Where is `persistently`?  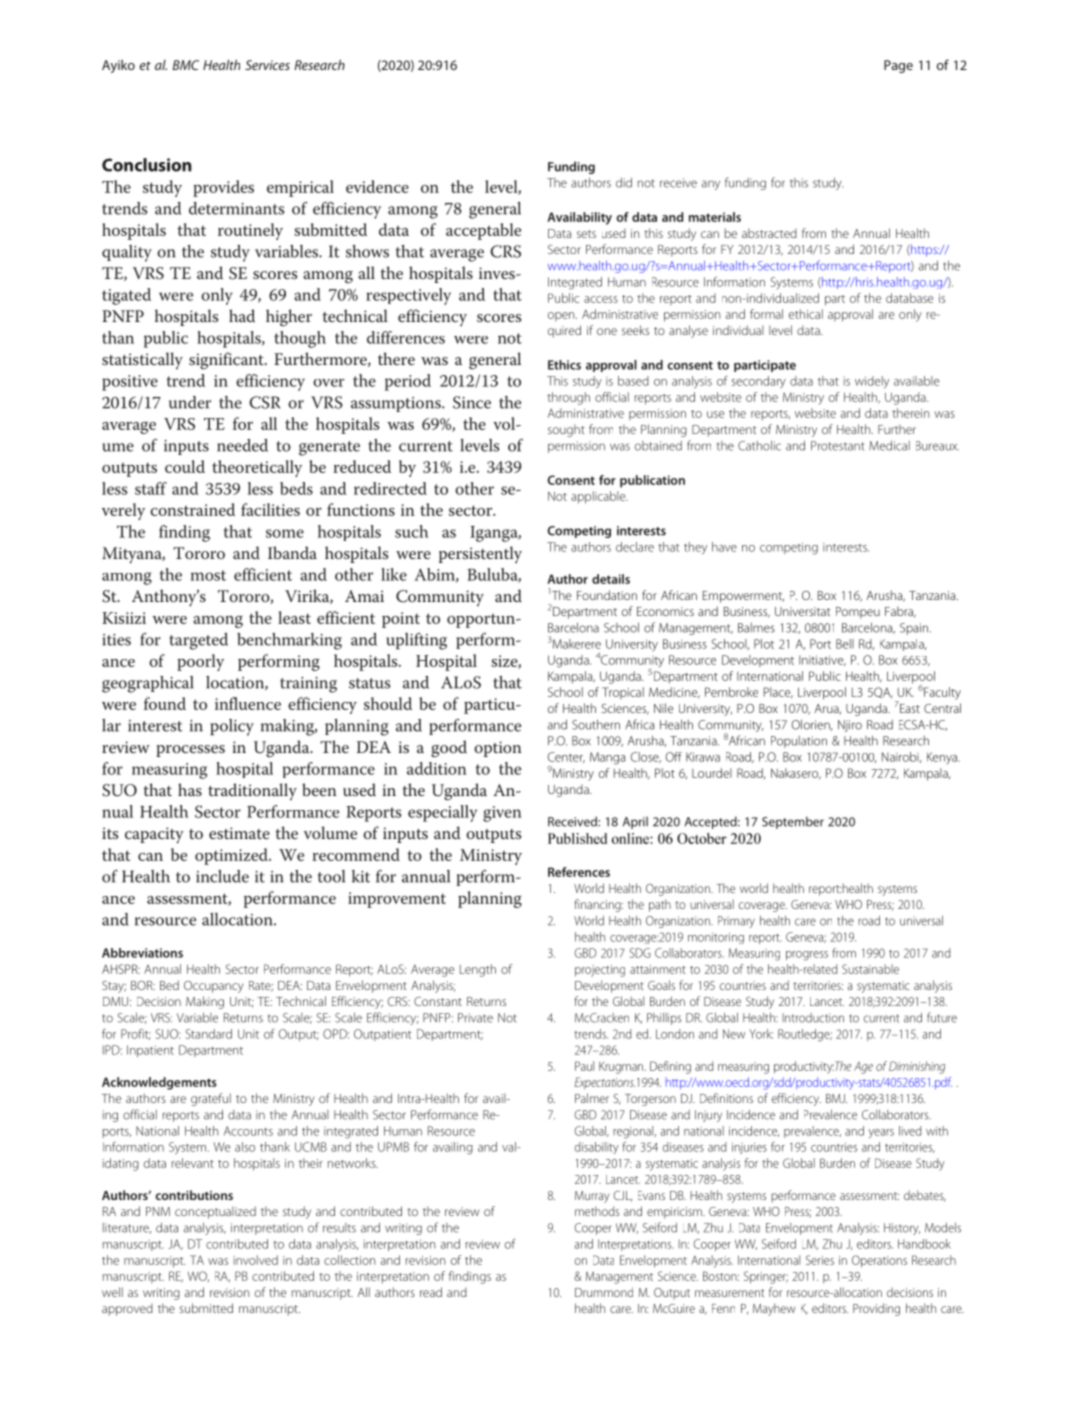
persistently is located at coordinates (480, 554).
